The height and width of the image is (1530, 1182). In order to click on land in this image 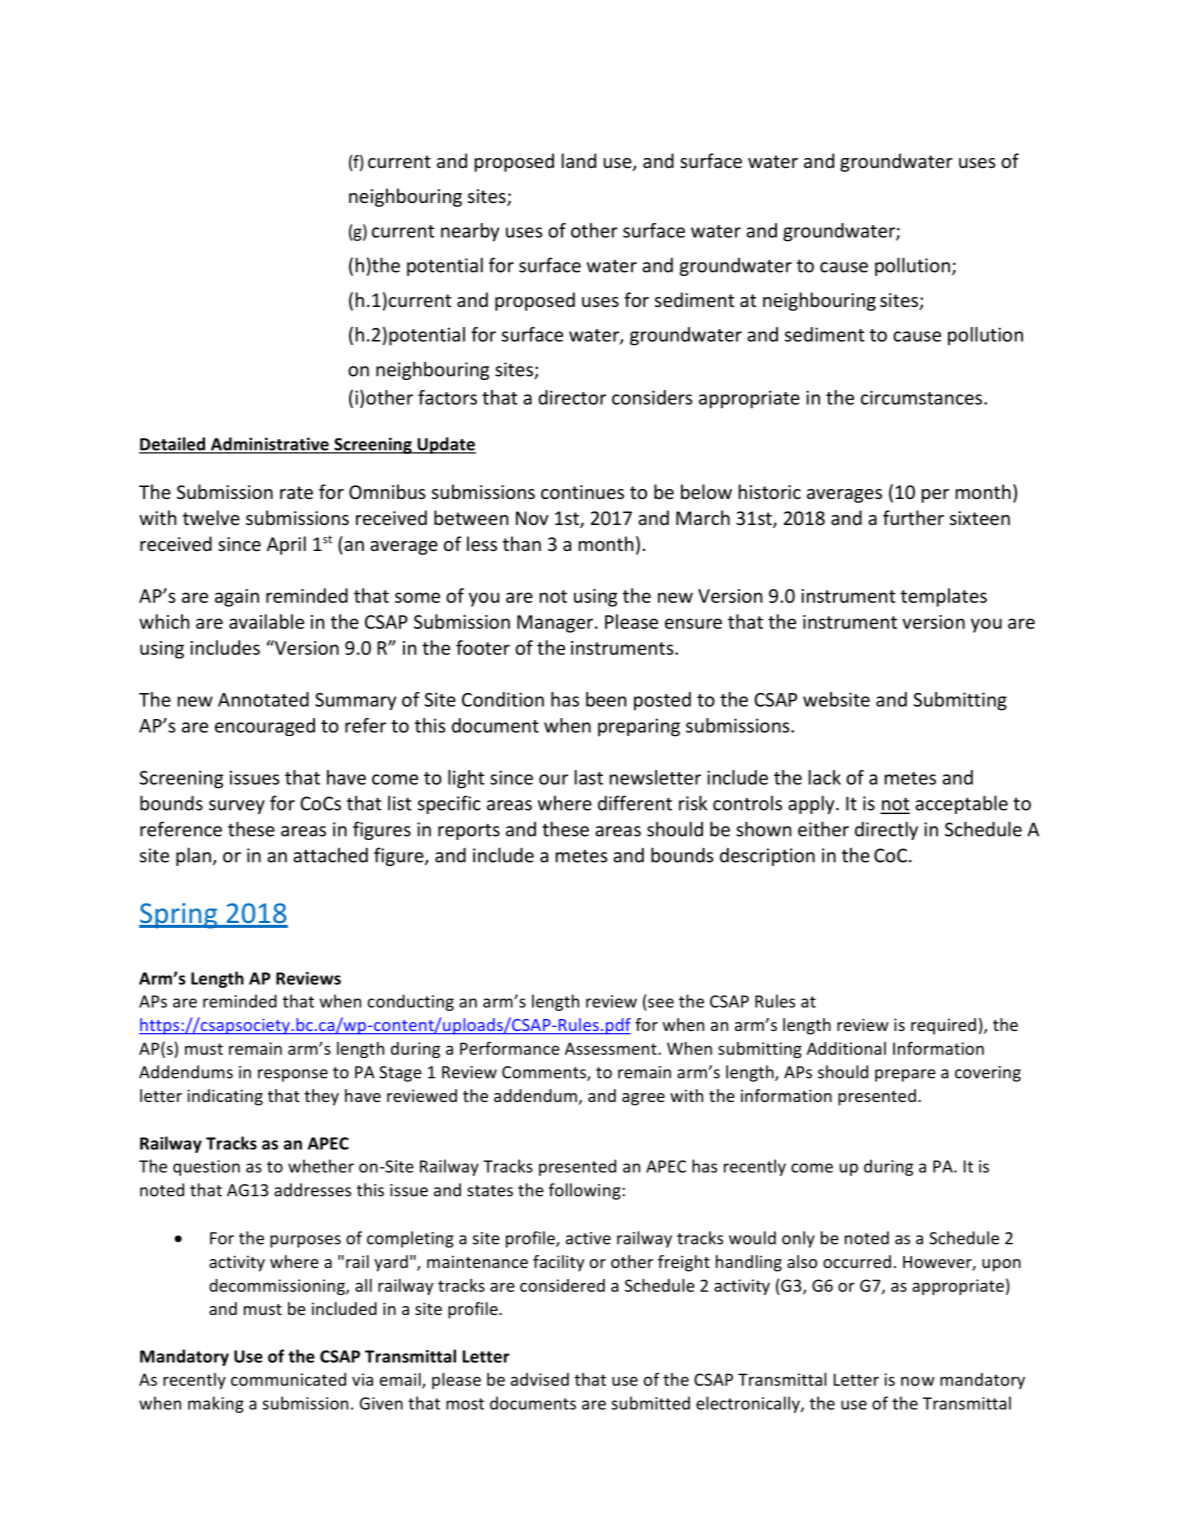, I will do `click(579, 160)`.
